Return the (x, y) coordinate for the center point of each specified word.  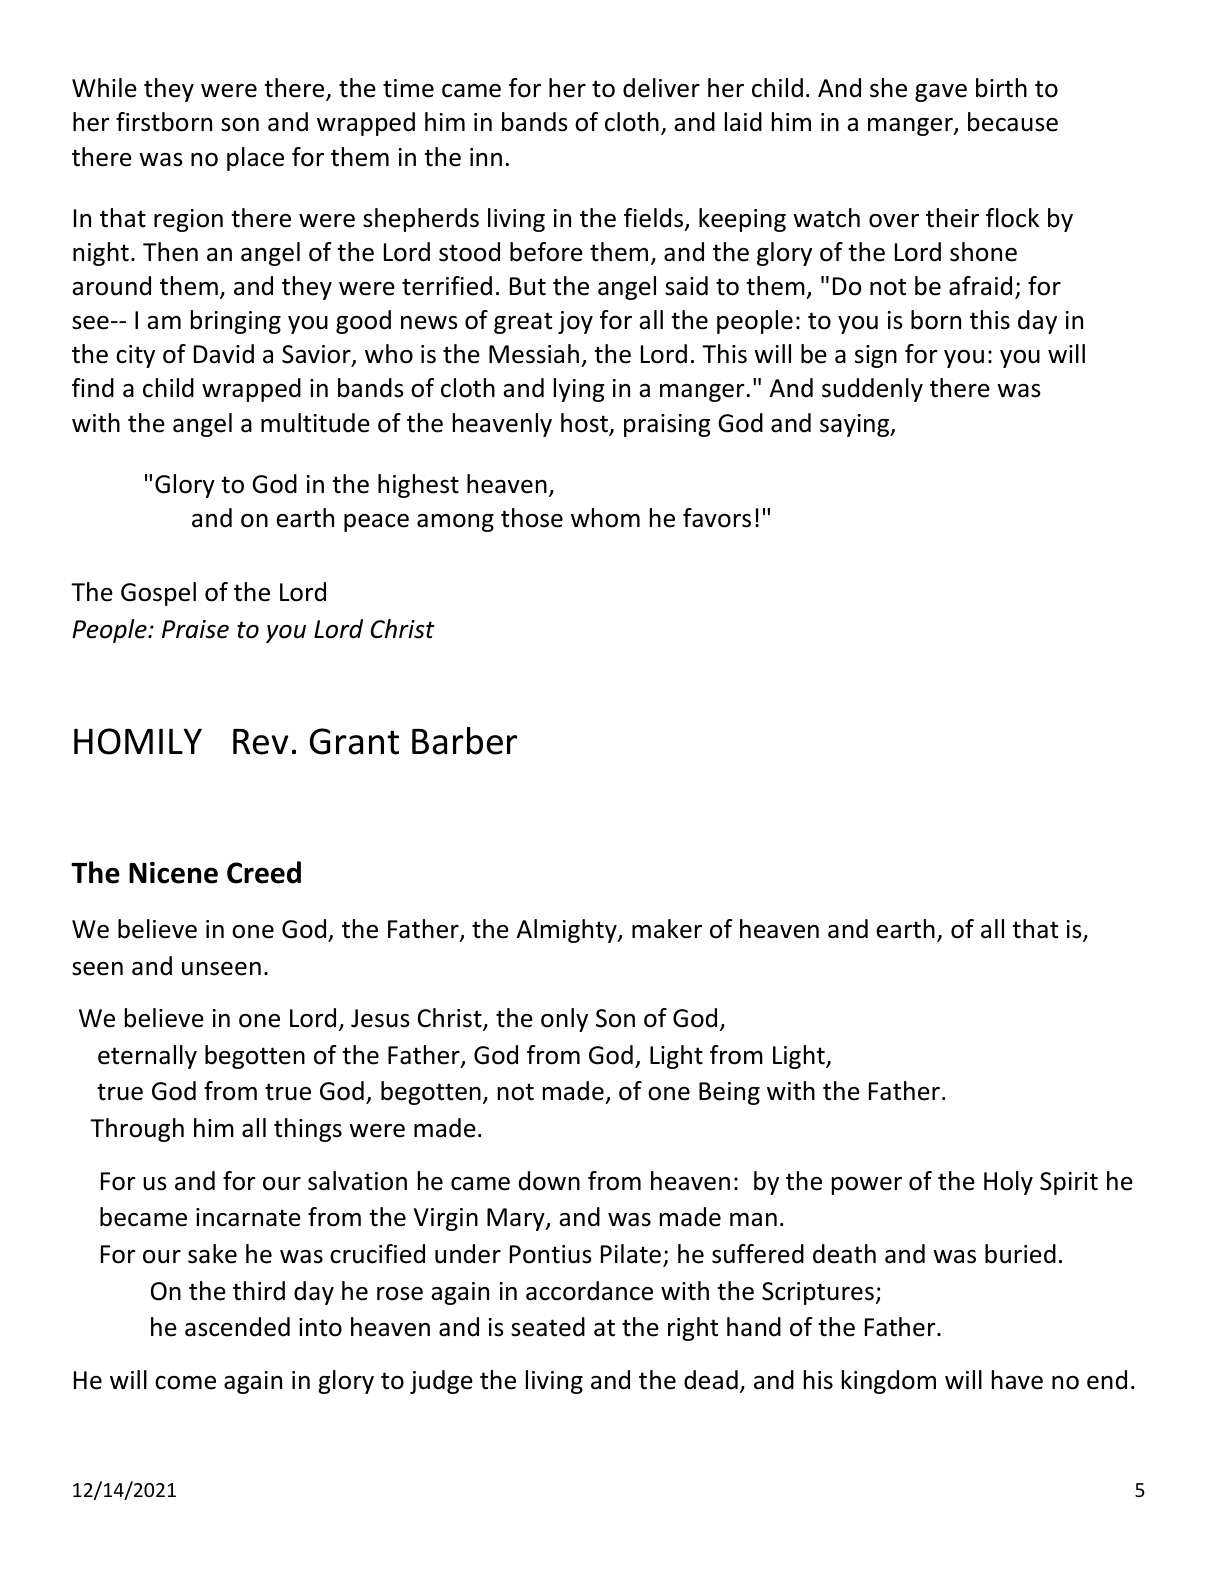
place (255, 159)
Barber (464, 741)
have (1017, 1380)
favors (717, 518)
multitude (315, 423)
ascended (237, 1327)
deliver (661, 88)
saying (856, 425)
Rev (261, 742)
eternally (147, 1057)
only (564, 1020)
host (585, 424)
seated (548, 1327)
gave (941, 93)
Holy (1008, 1183)
